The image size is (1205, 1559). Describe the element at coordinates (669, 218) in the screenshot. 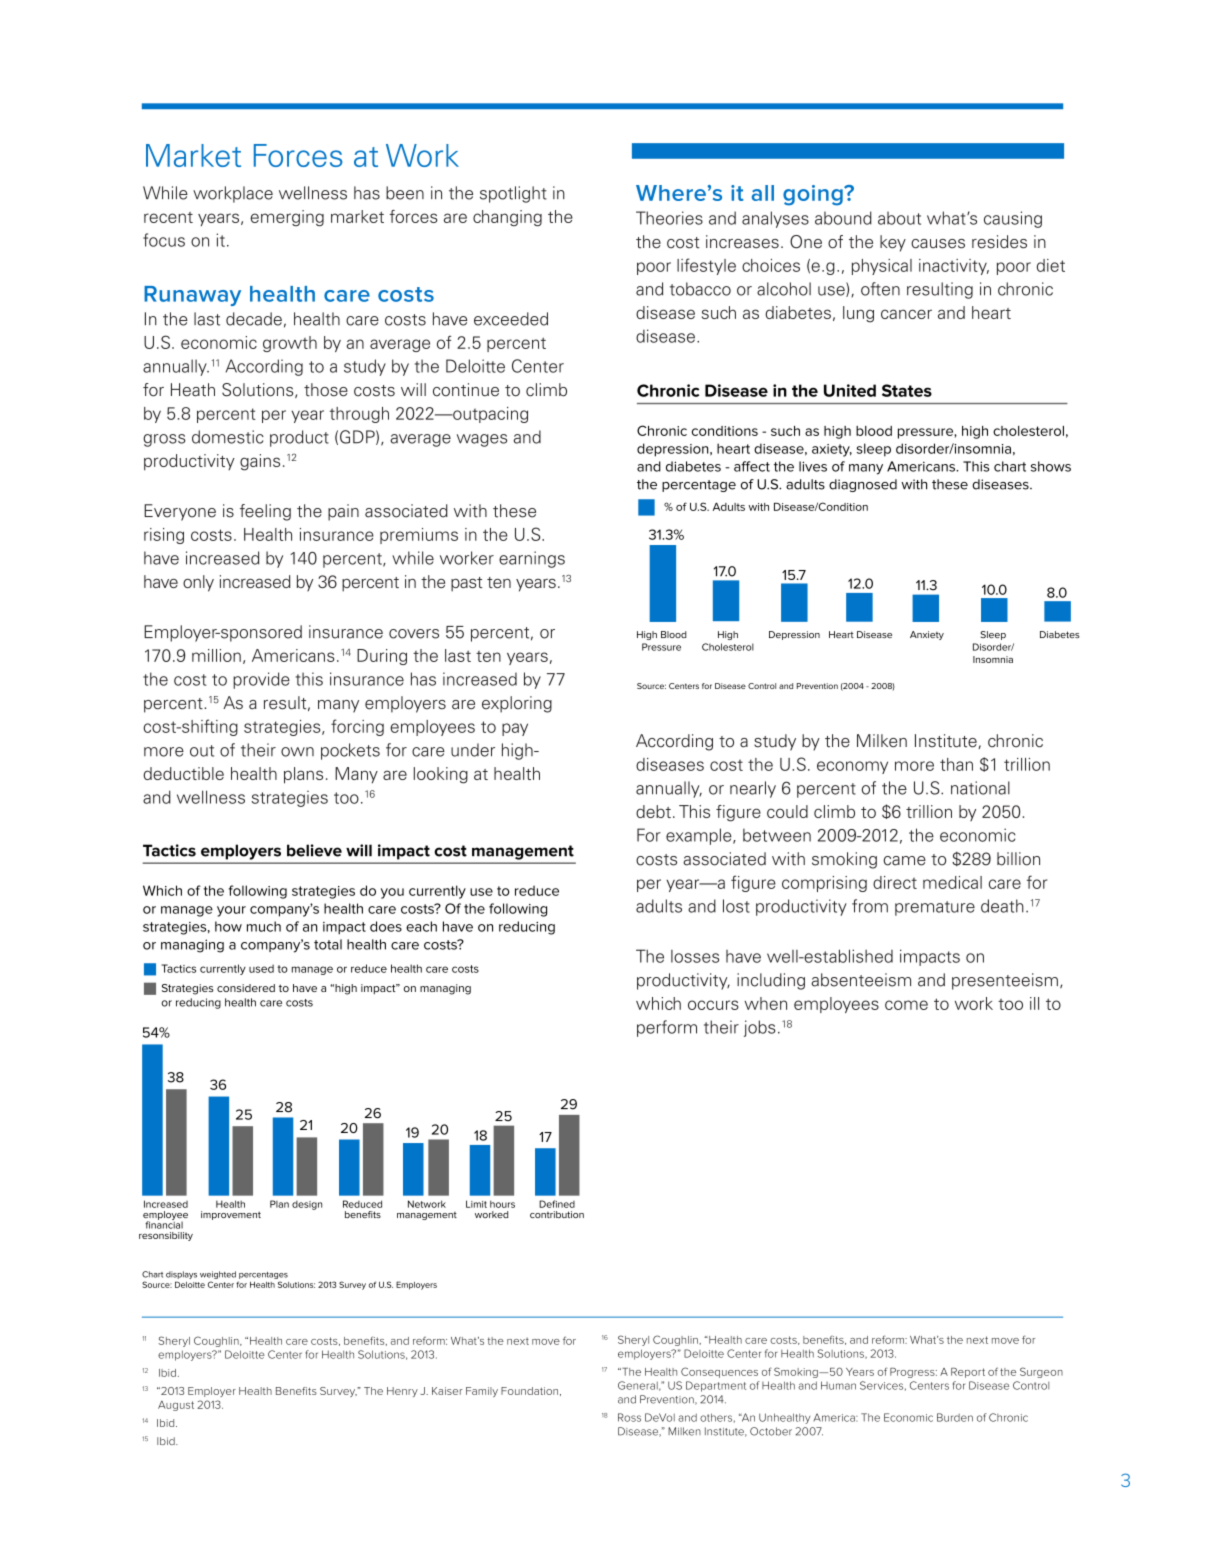

I see `Theories` at that location.
